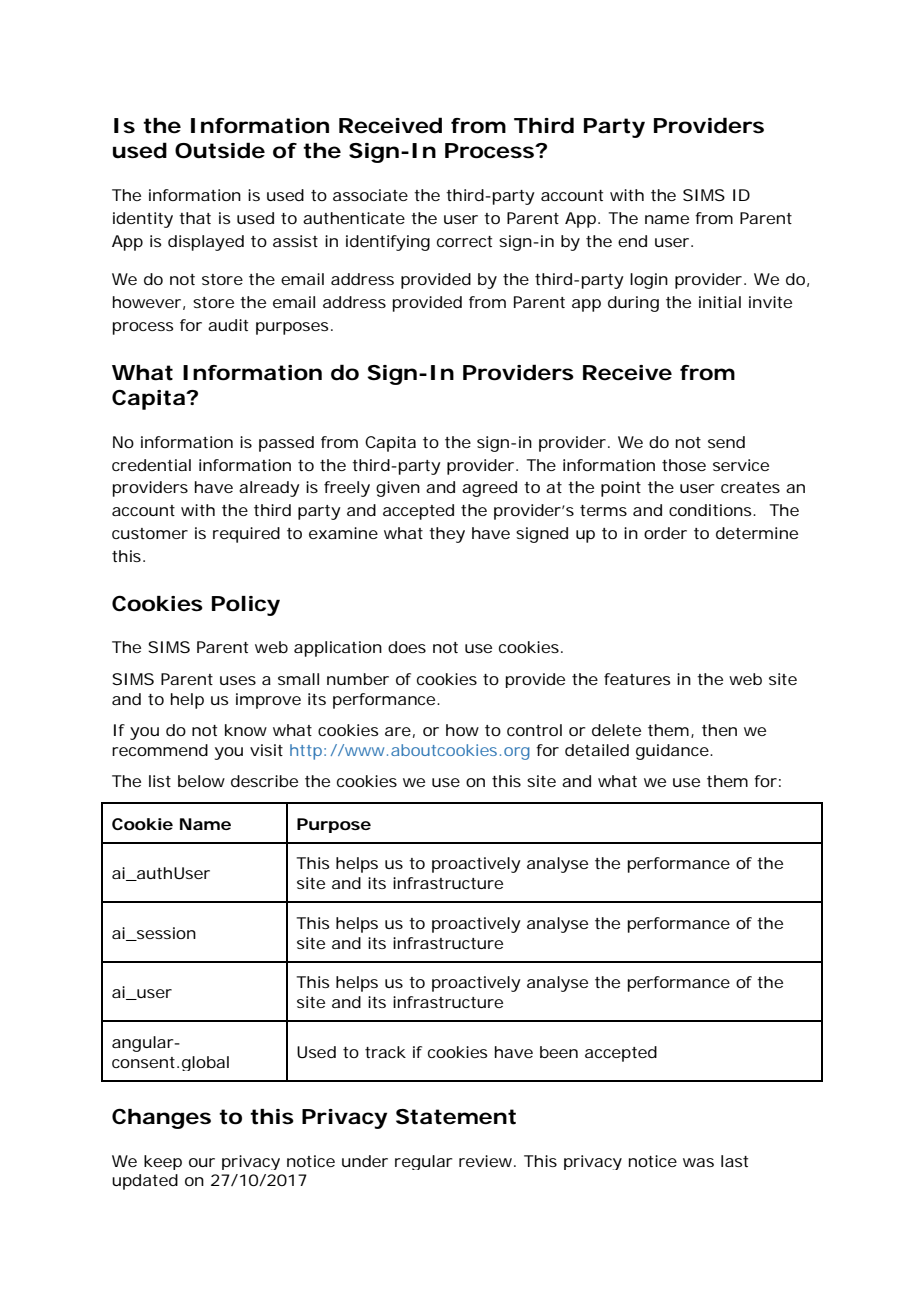  I want to click on does, so click(407, 647).
